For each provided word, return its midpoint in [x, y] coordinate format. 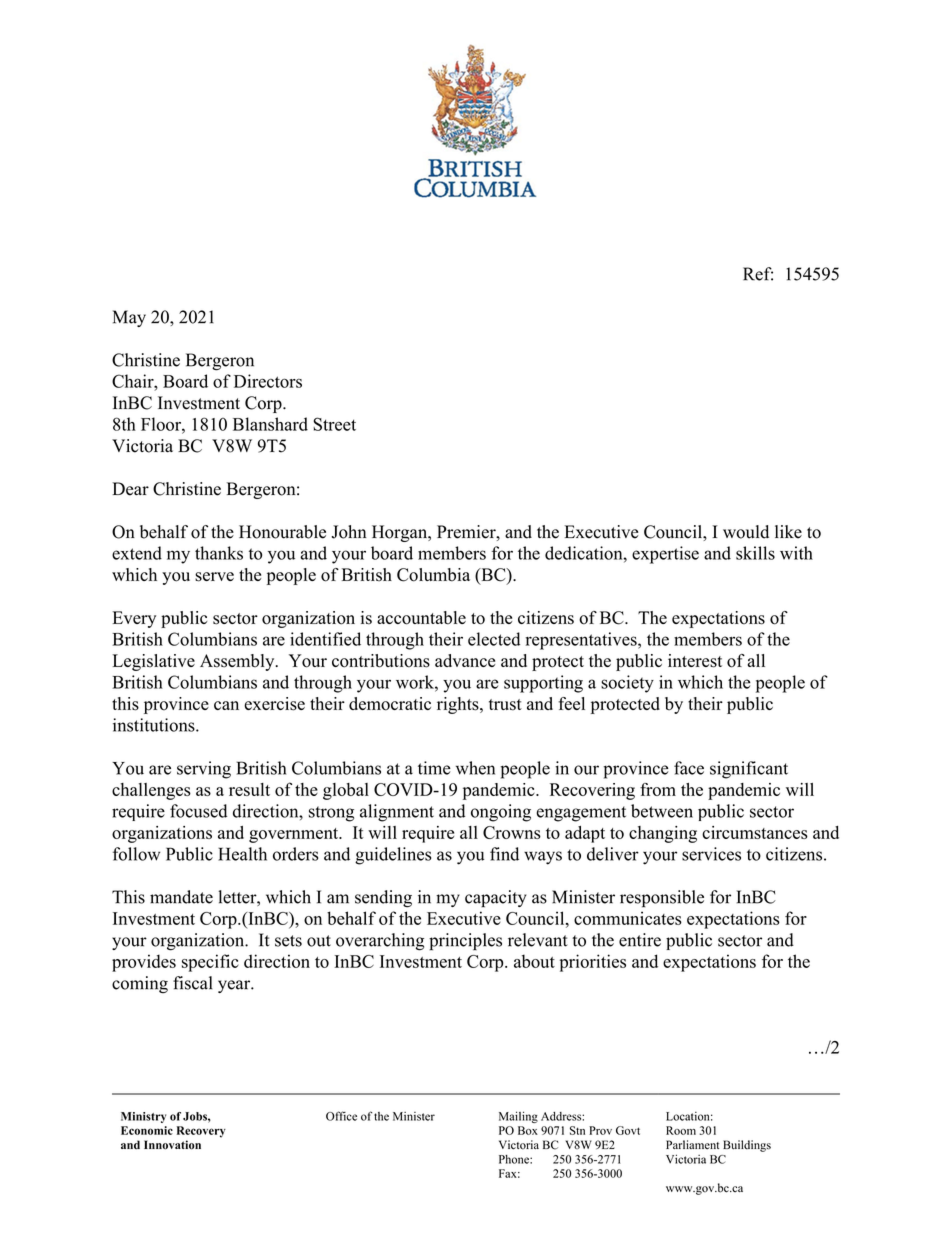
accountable [421, 618]
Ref [758, 274]
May [129, 318]
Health [242, 854]
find [504, 854]
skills [755, 553]
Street [334, 424]
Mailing [518, 1117]
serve [214, 577]
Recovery [201, 1132]
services [711, 854]
